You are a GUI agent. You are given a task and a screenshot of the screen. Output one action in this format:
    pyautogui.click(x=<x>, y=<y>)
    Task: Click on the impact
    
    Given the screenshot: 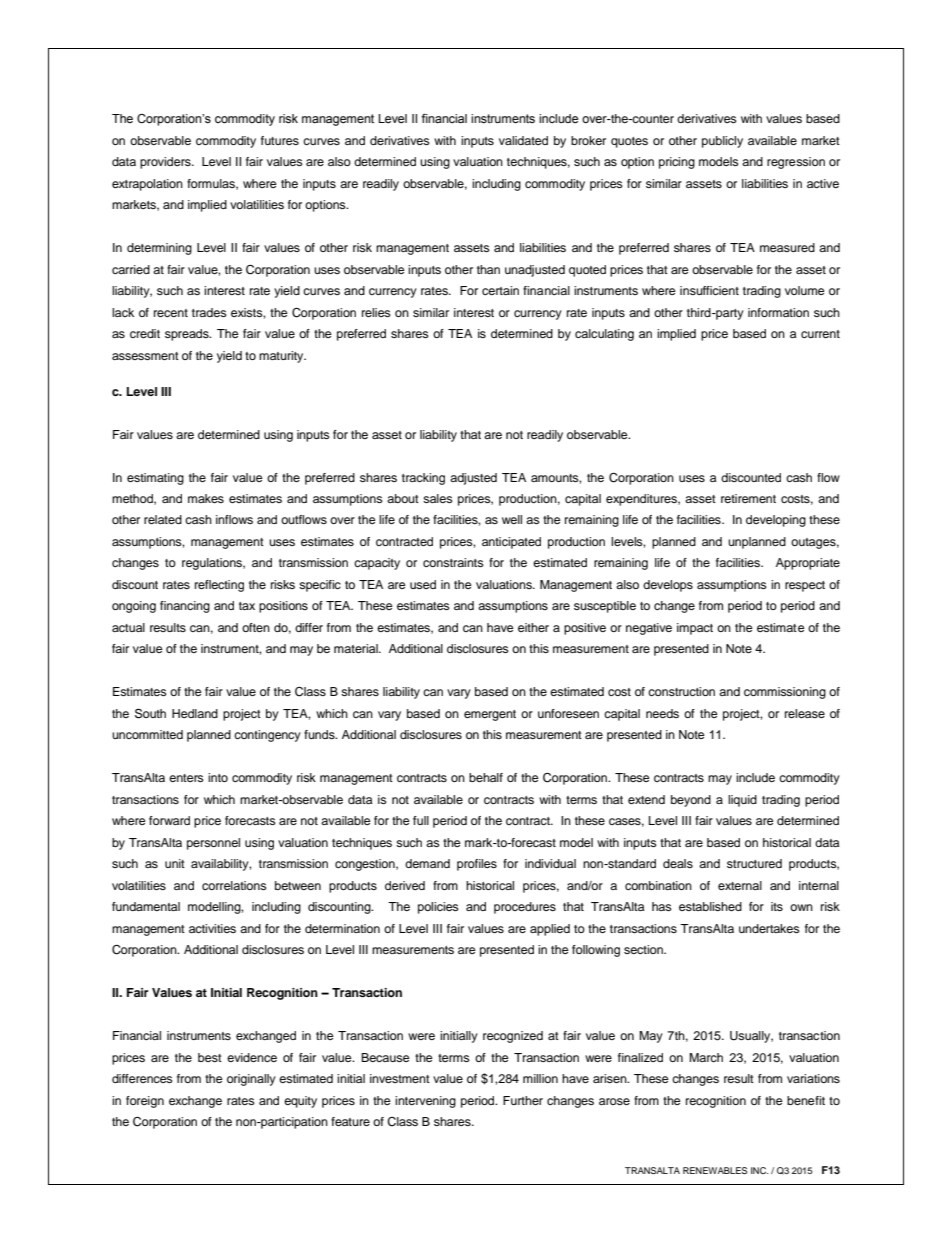 What is the action you would take?
    pyautogui.click(x=695, y=629)
